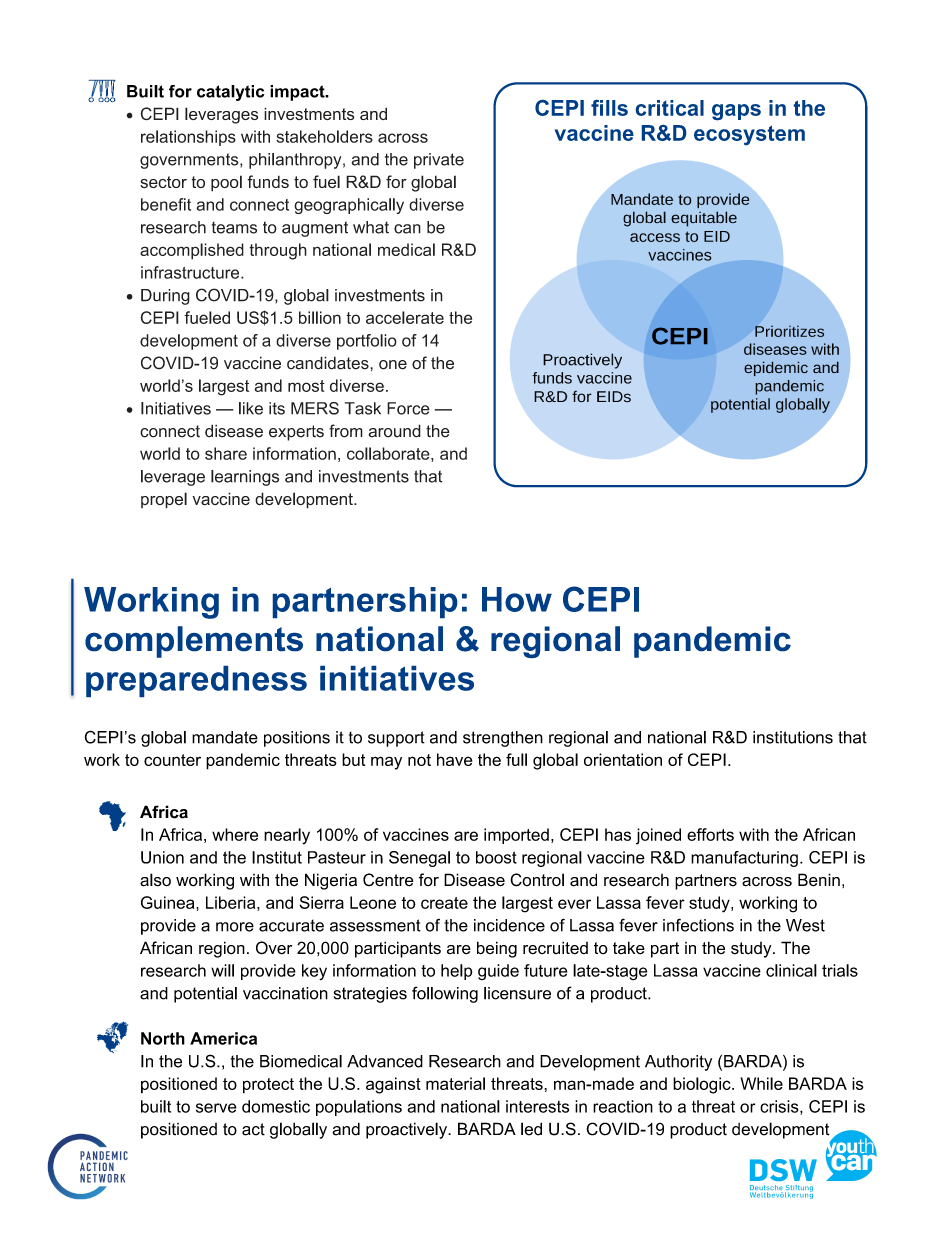 The height and width of the screenshot is (1233, 952). Describe the element at coordinates (517, 599) in the screenshot. I see `How` at that location.
